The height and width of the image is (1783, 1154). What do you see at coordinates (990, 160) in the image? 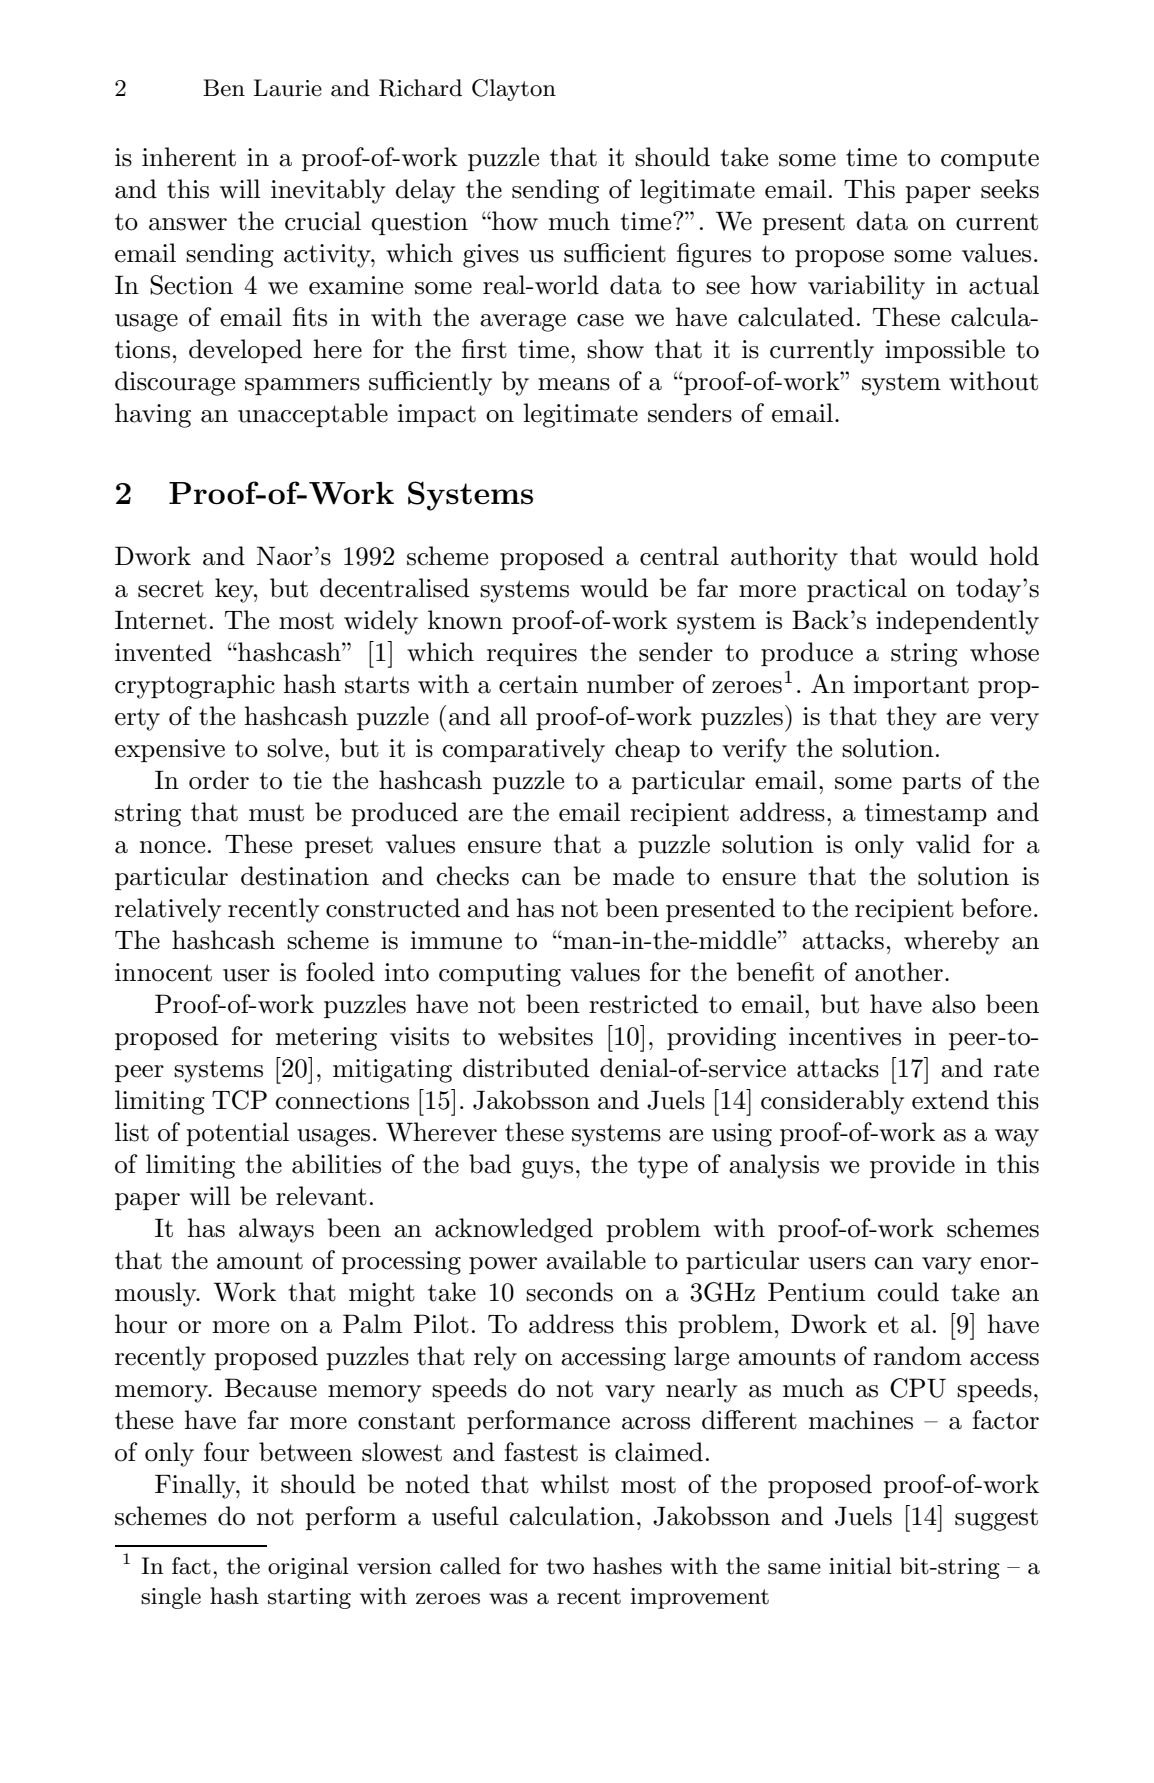
I see `compute` at bounding box center [990, 160].
